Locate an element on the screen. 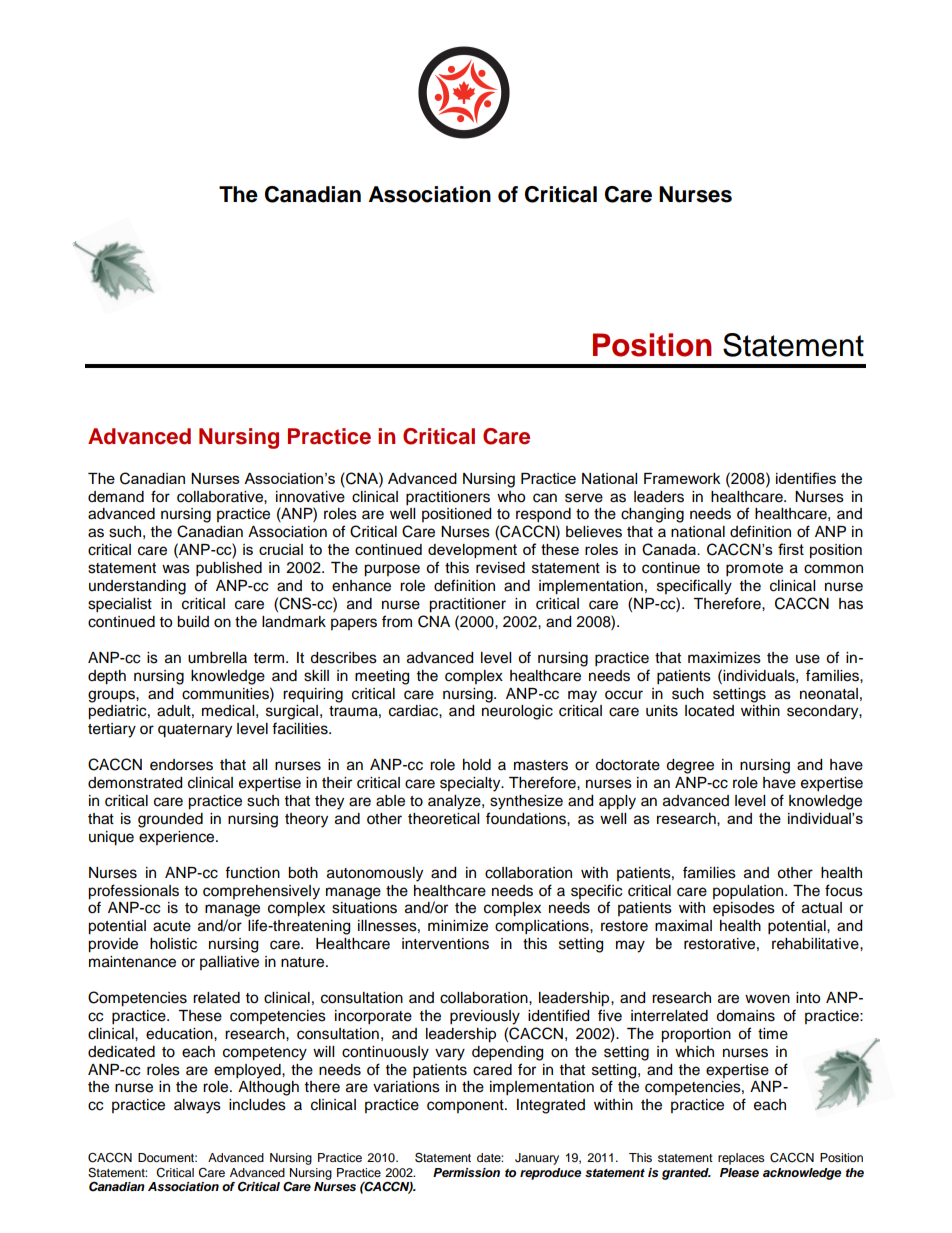  minimize is located at coordinates (458, 926).
